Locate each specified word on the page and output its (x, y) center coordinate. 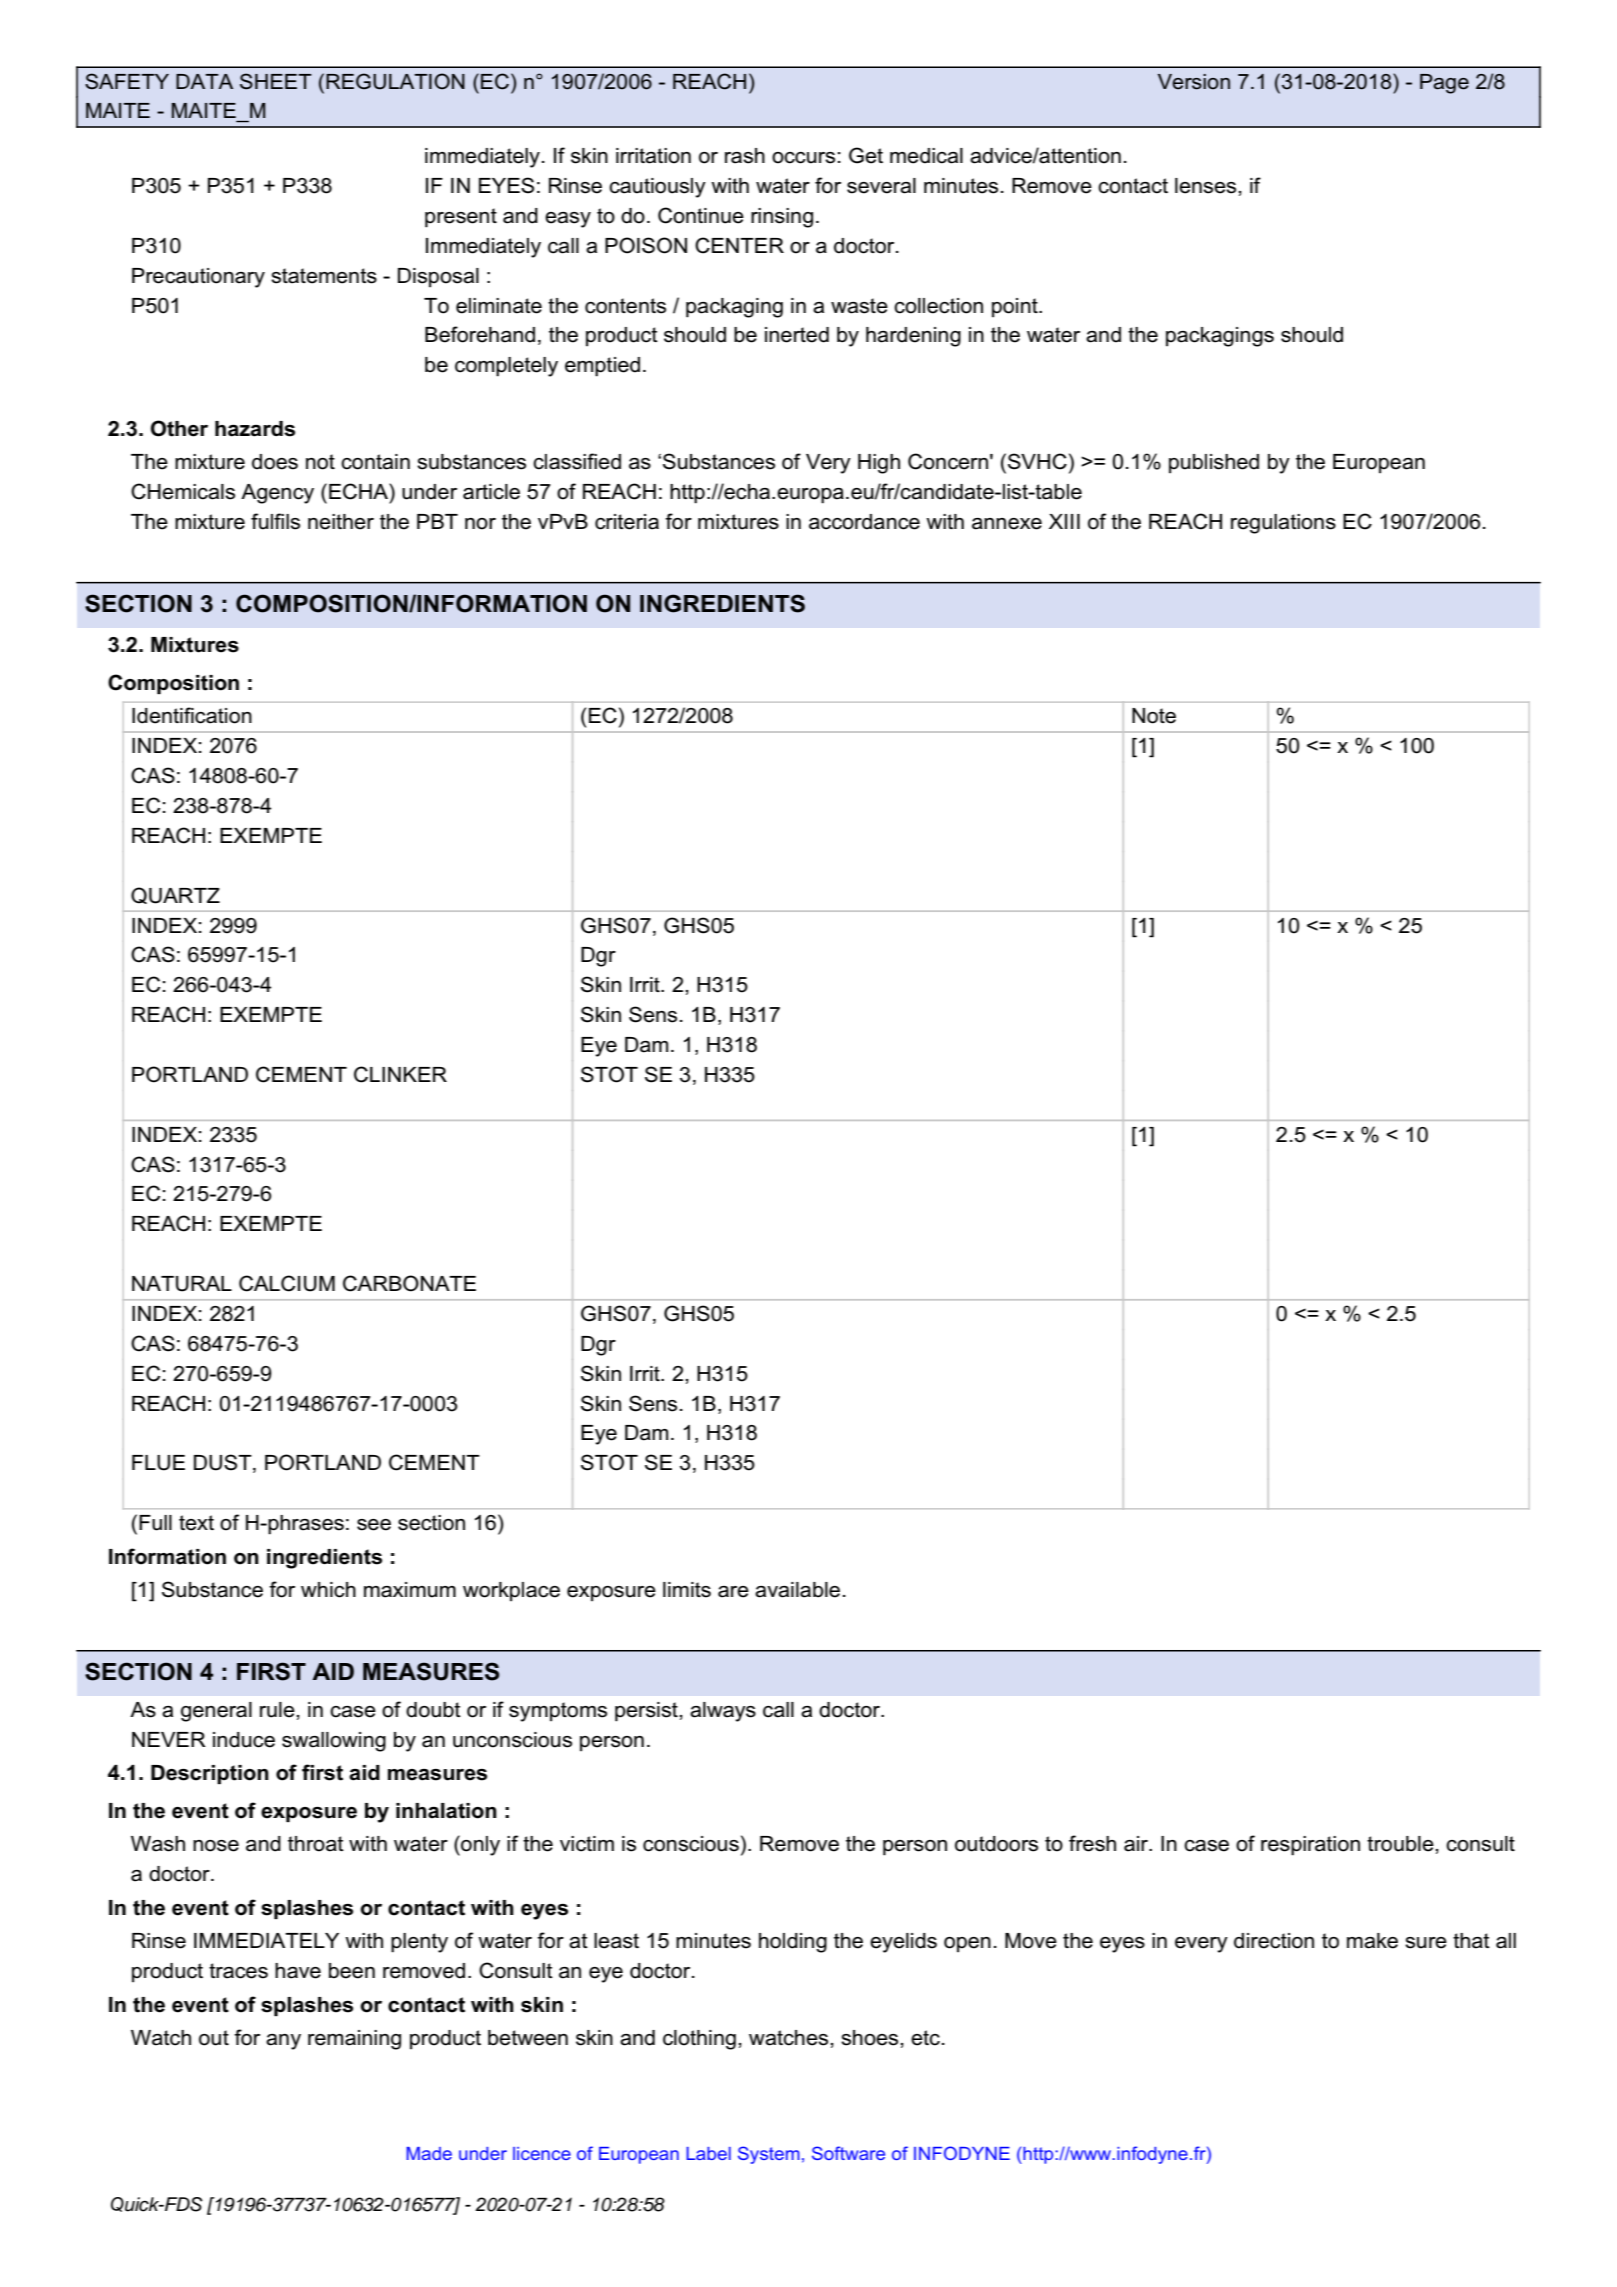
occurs (803, 158)
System (769, 2155)
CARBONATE (409, 1283)
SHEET (276, 81)
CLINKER (400, 1074)
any (283, 2042)
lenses (1205, 186)
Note (1154, 716)
